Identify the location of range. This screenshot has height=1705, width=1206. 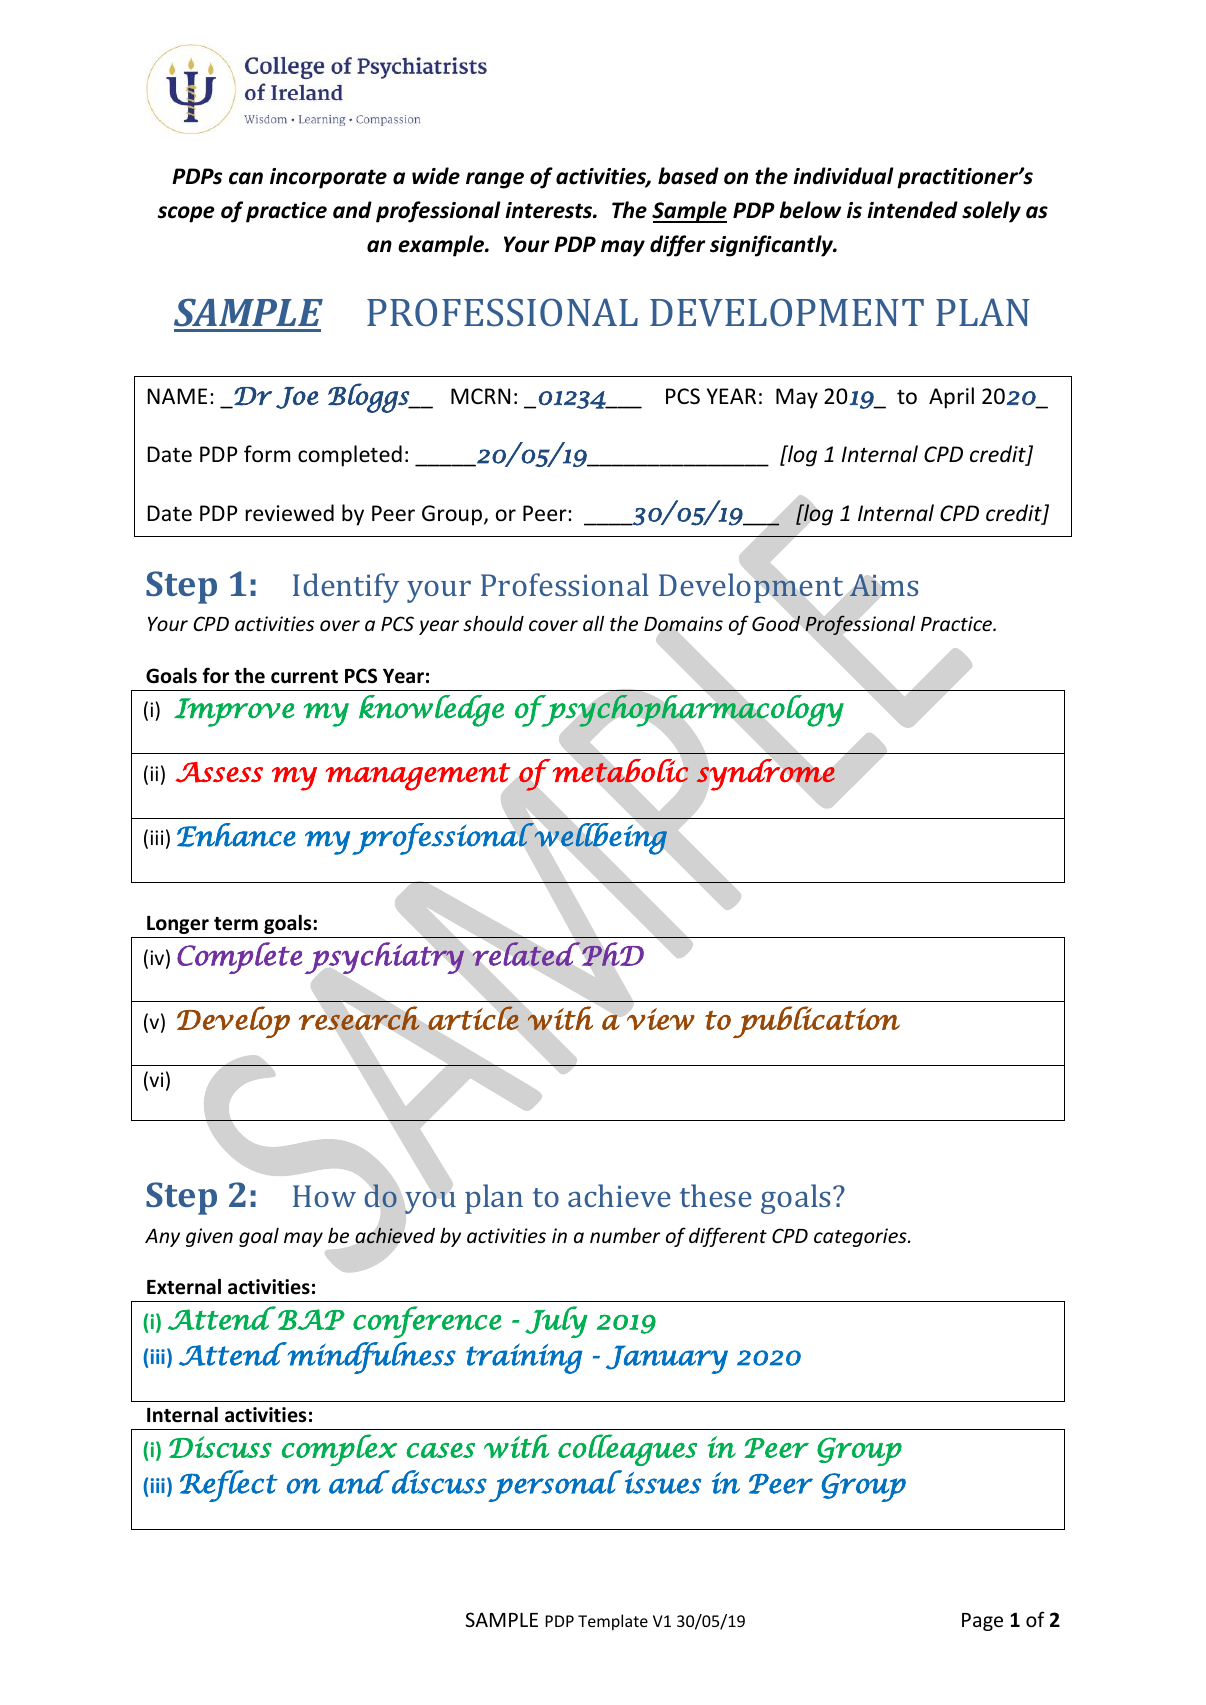
(495, 180).
